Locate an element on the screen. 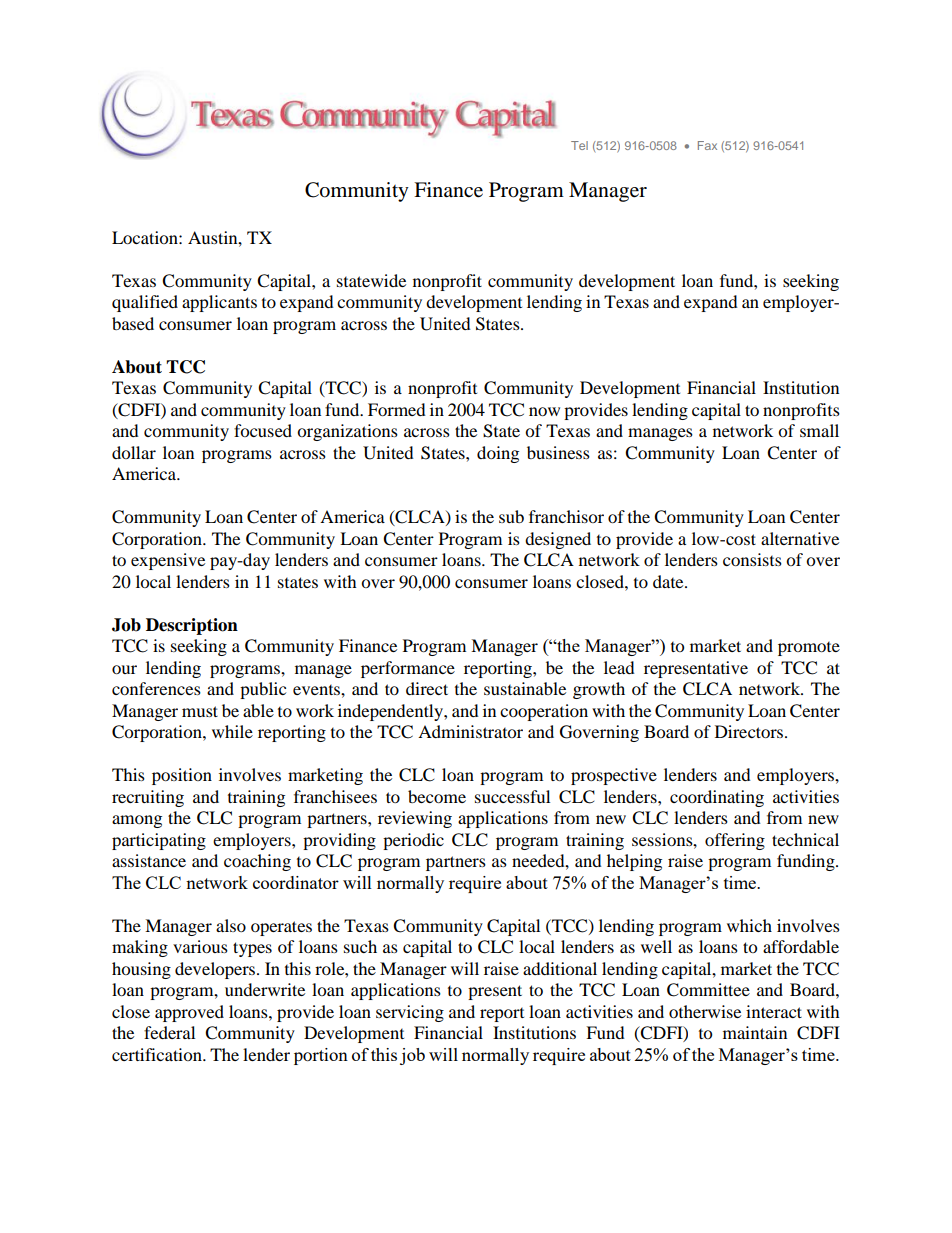 The image size is (952, 1233). Description is located at coordinates (192, 626).
